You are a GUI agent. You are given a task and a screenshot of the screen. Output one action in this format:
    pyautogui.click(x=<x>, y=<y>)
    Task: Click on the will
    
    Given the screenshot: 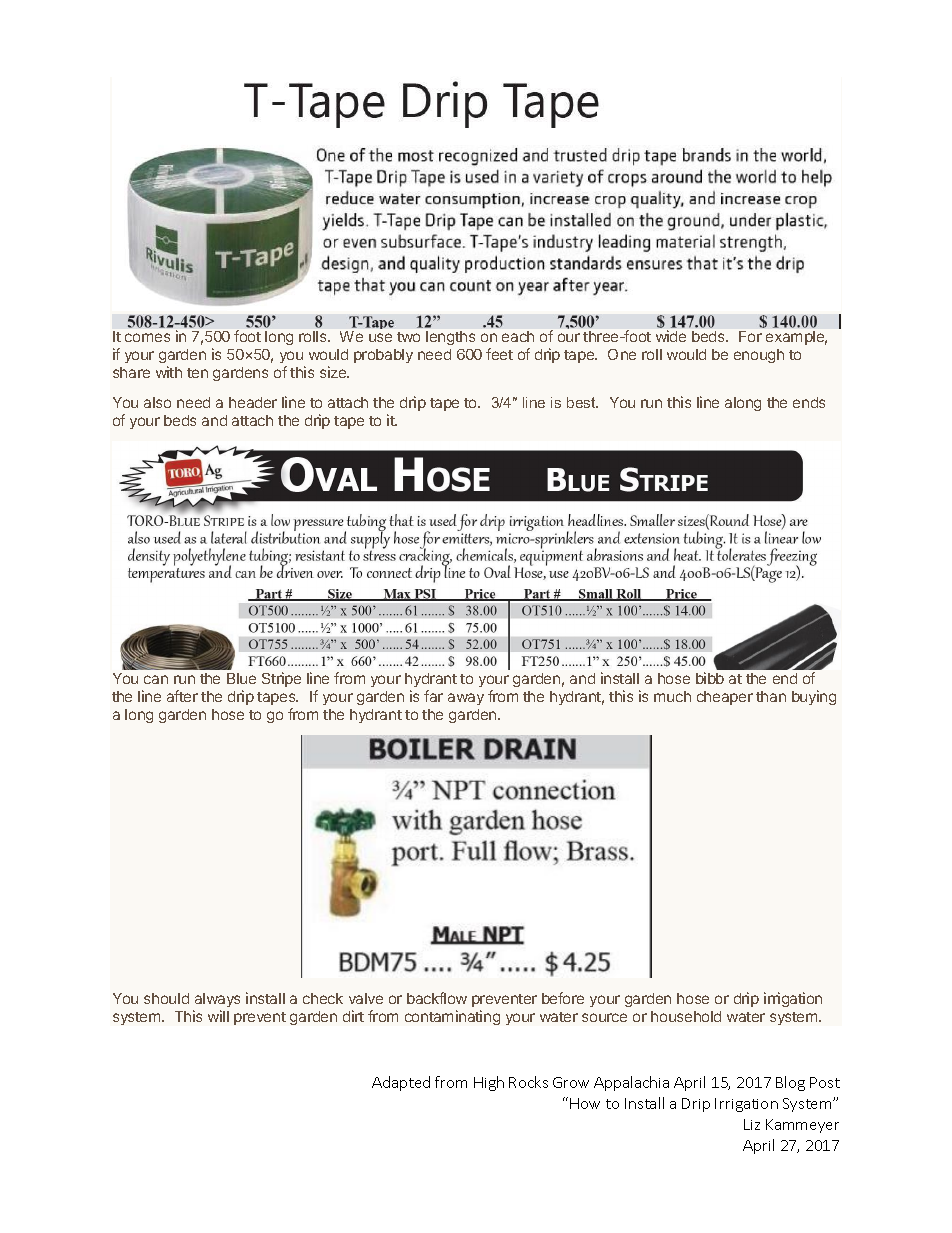 What is the action you would take?
    pyautogui.click(x=218, y=1016)
